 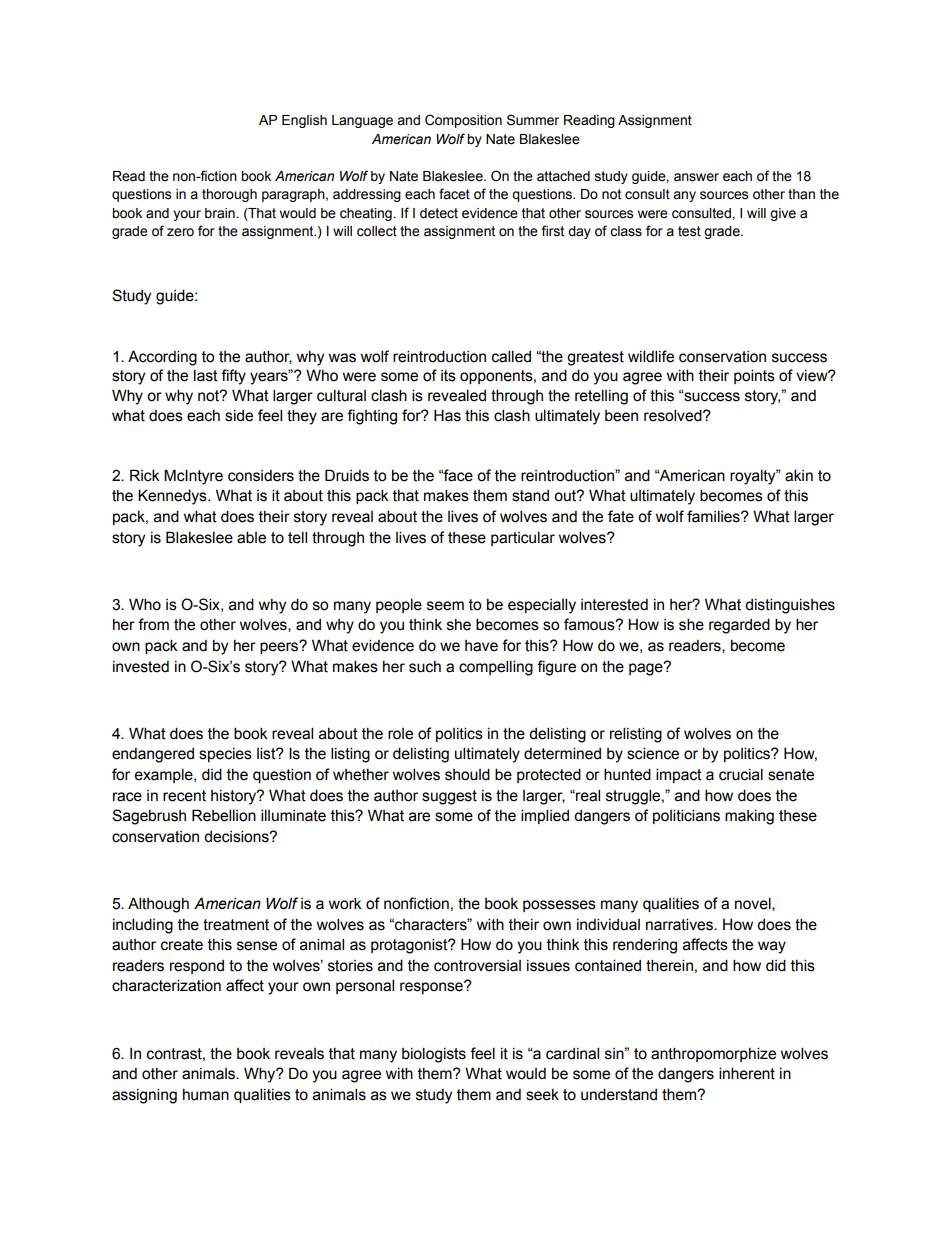 What do you see at coordinates (153, 624) in the screenshot?
I see `from` at bounding box center [153, 624].
